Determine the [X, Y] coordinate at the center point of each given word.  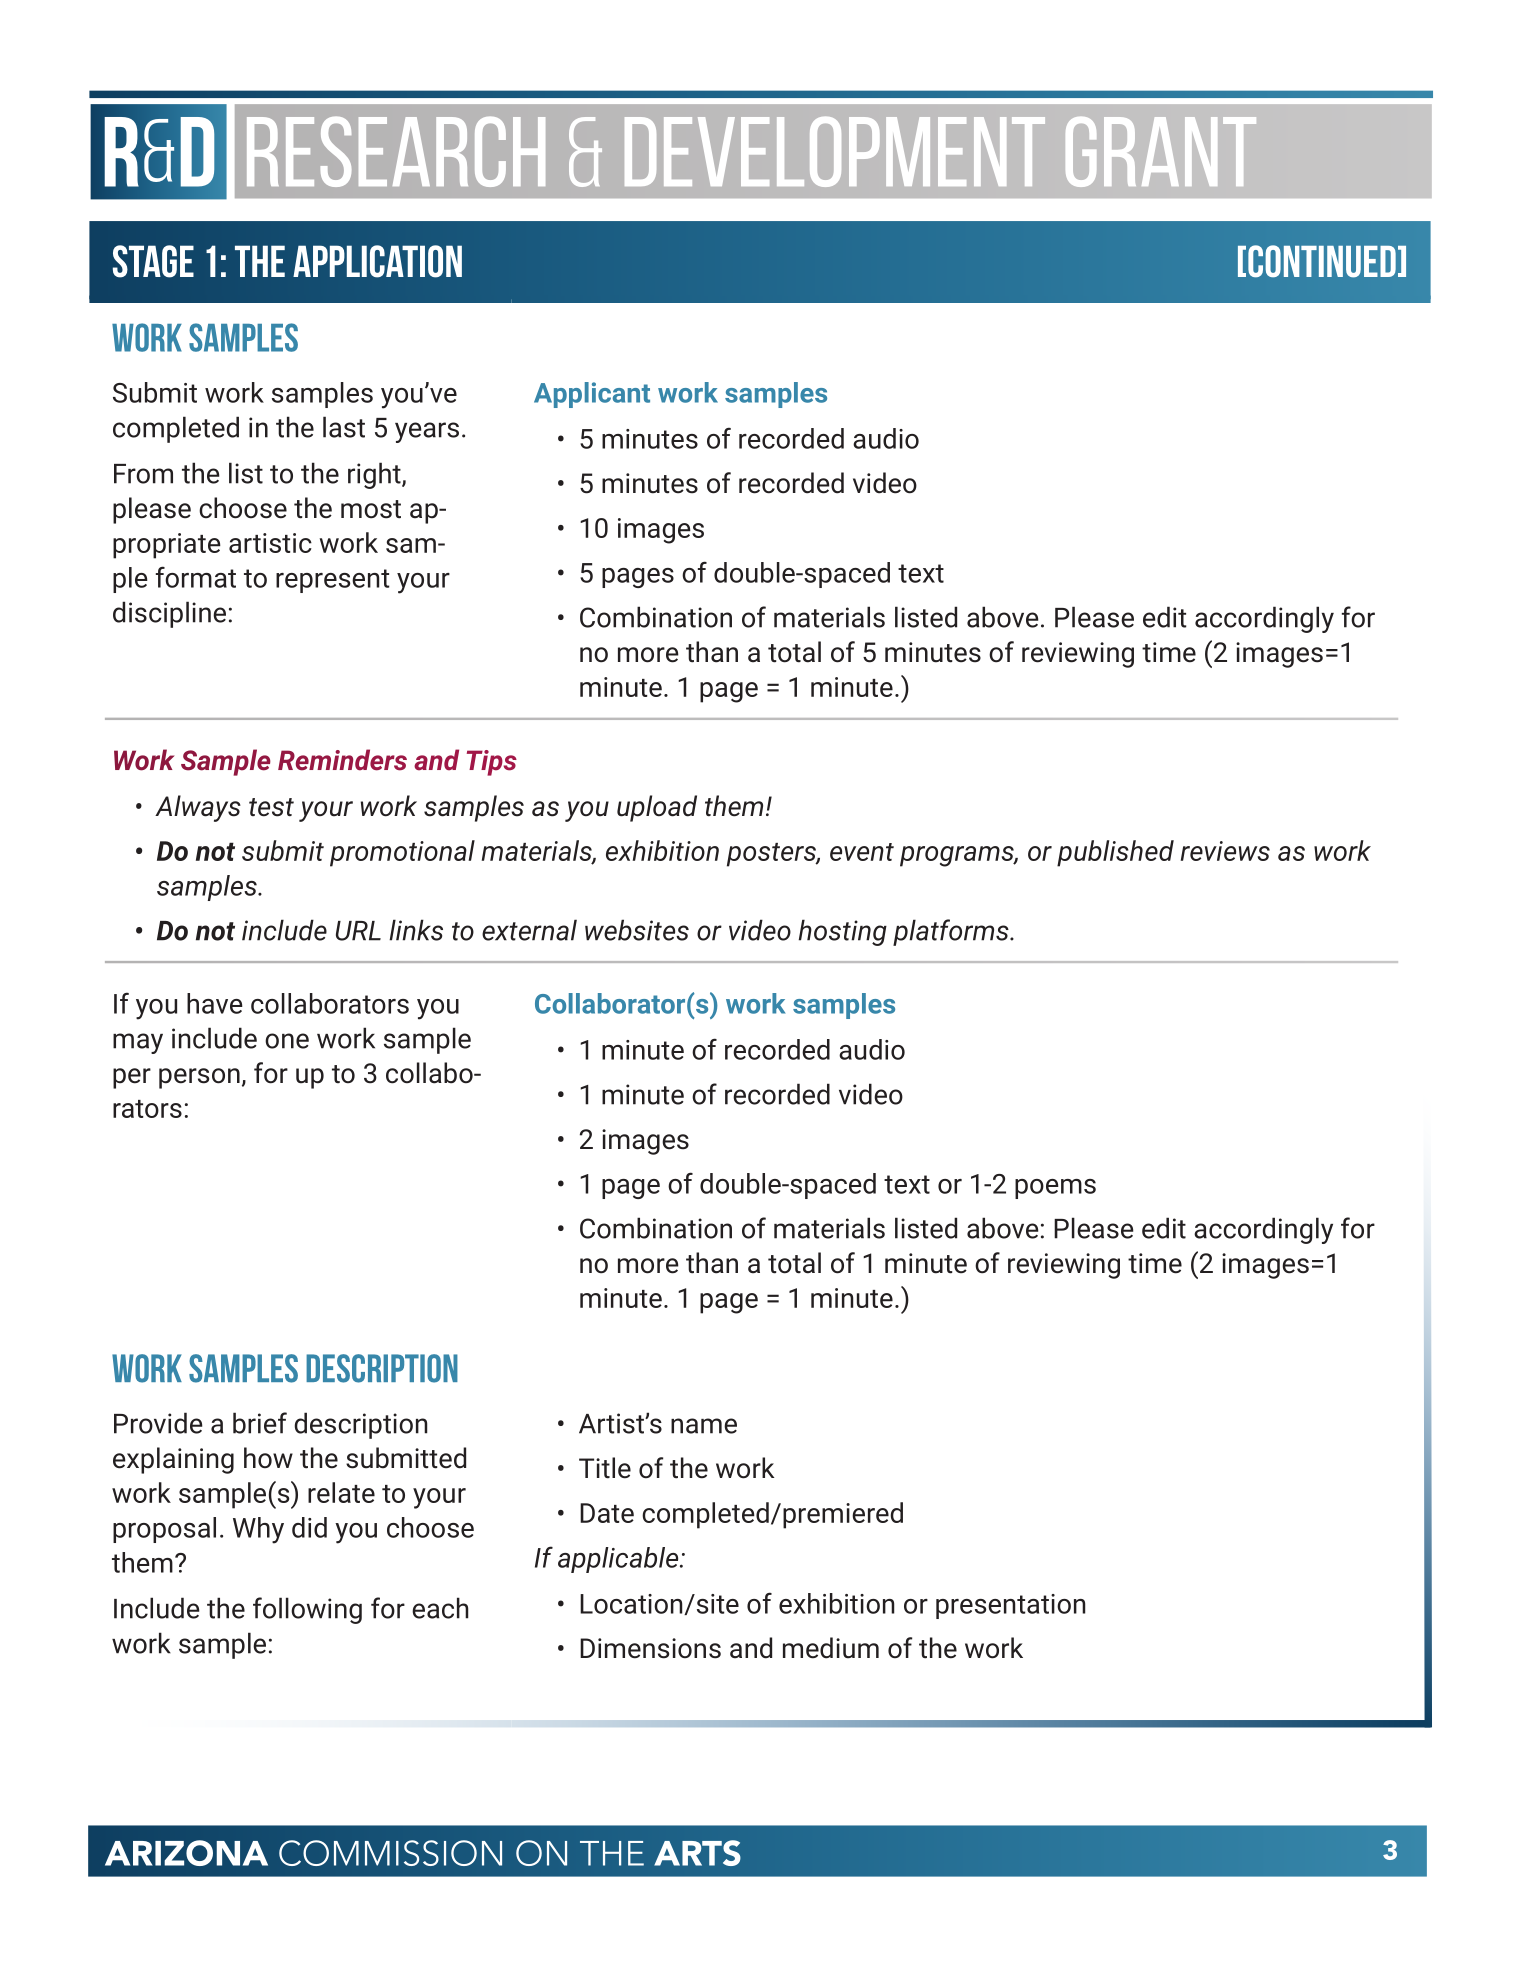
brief [260, 1423]
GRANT [1161, 152]
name [704, 1426]
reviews [1225, 851]
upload [657, 808]
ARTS [697, 1853]
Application [377, 261]
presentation [1011, 1606]
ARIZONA [186, 1853]
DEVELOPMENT [835, 152]
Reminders [342, 760]
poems [1055, 1189]
